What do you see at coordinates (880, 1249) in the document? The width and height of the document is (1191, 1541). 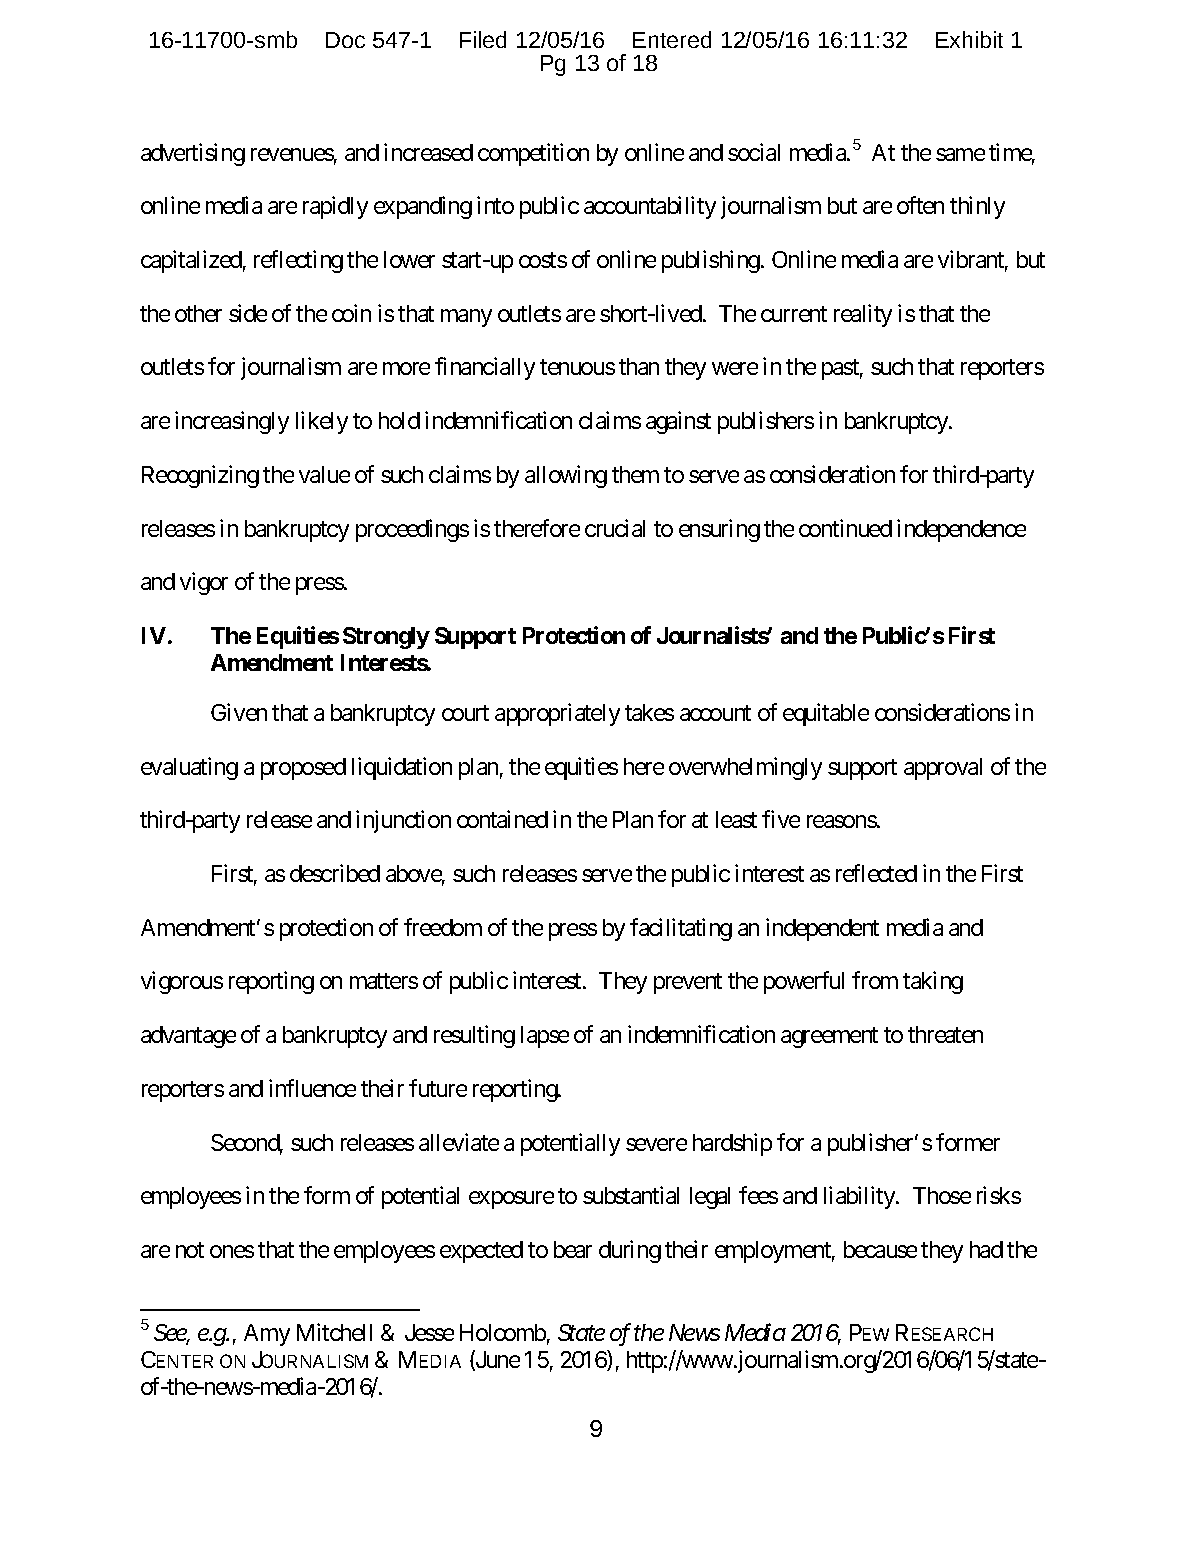 I see `because` at bounding box center [880, 1249].
